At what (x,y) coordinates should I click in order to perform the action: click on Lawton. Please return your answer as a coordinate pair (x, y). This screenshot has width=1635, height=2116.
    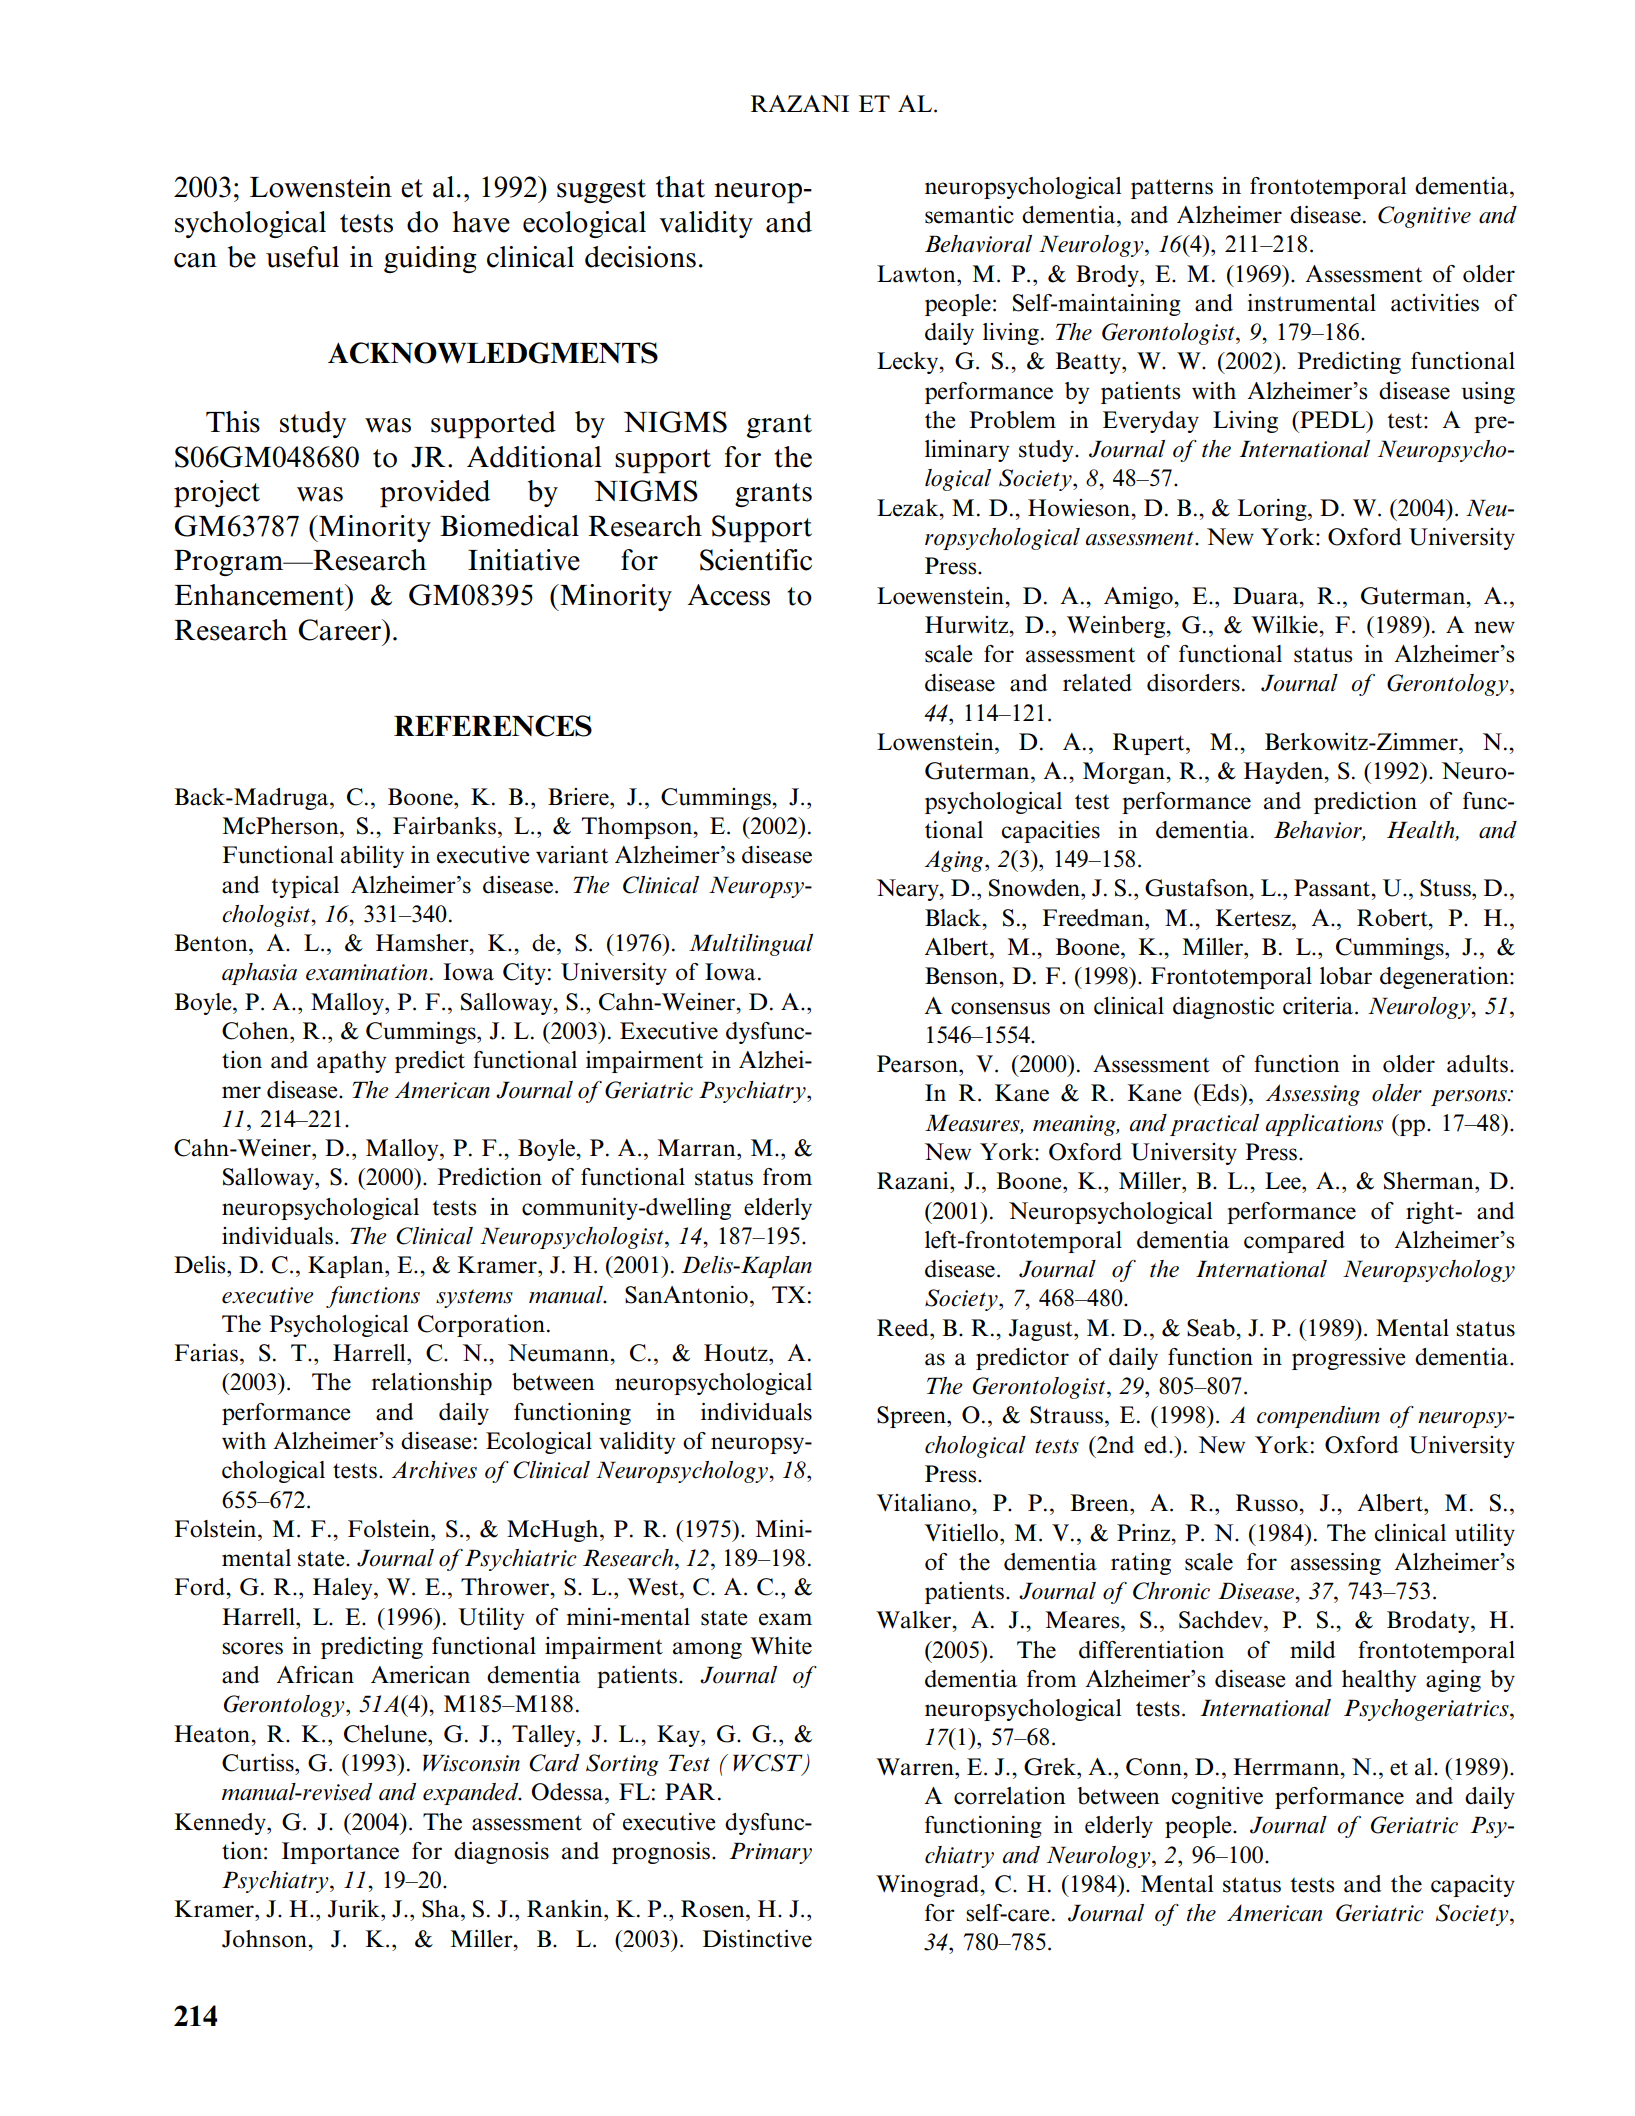
    Looking at the image, I should click on (917, 274).
